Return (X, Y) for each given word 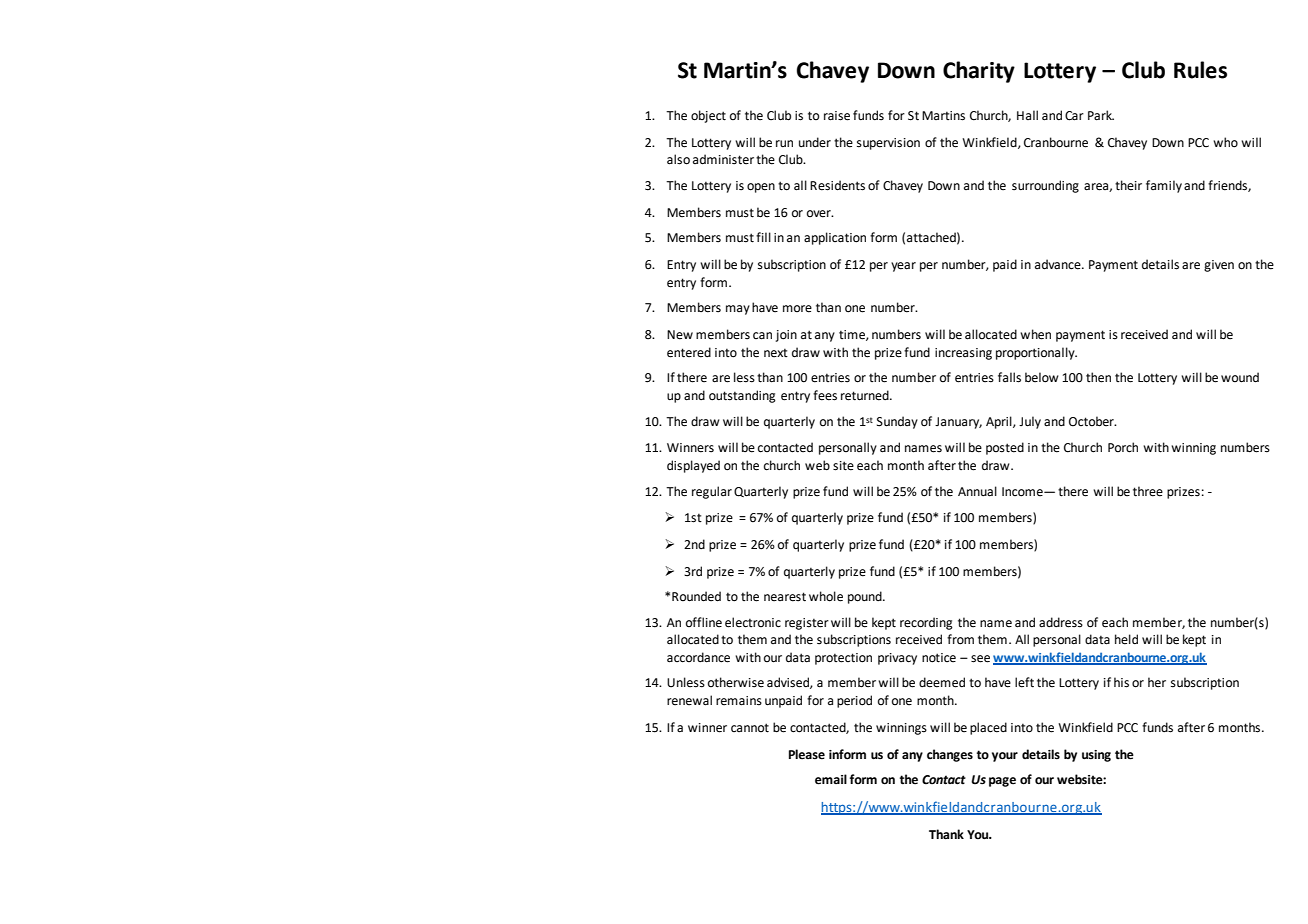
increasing (963, 354)
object (708, 116)
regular (712, 492)
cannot (750, 728)
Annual (977, 491)
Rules (1200, 70)
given (1219, 266)
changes (950, 755)
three (1148, 491)
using (1096, 756)
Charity (979, 72)
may (738, 310)
